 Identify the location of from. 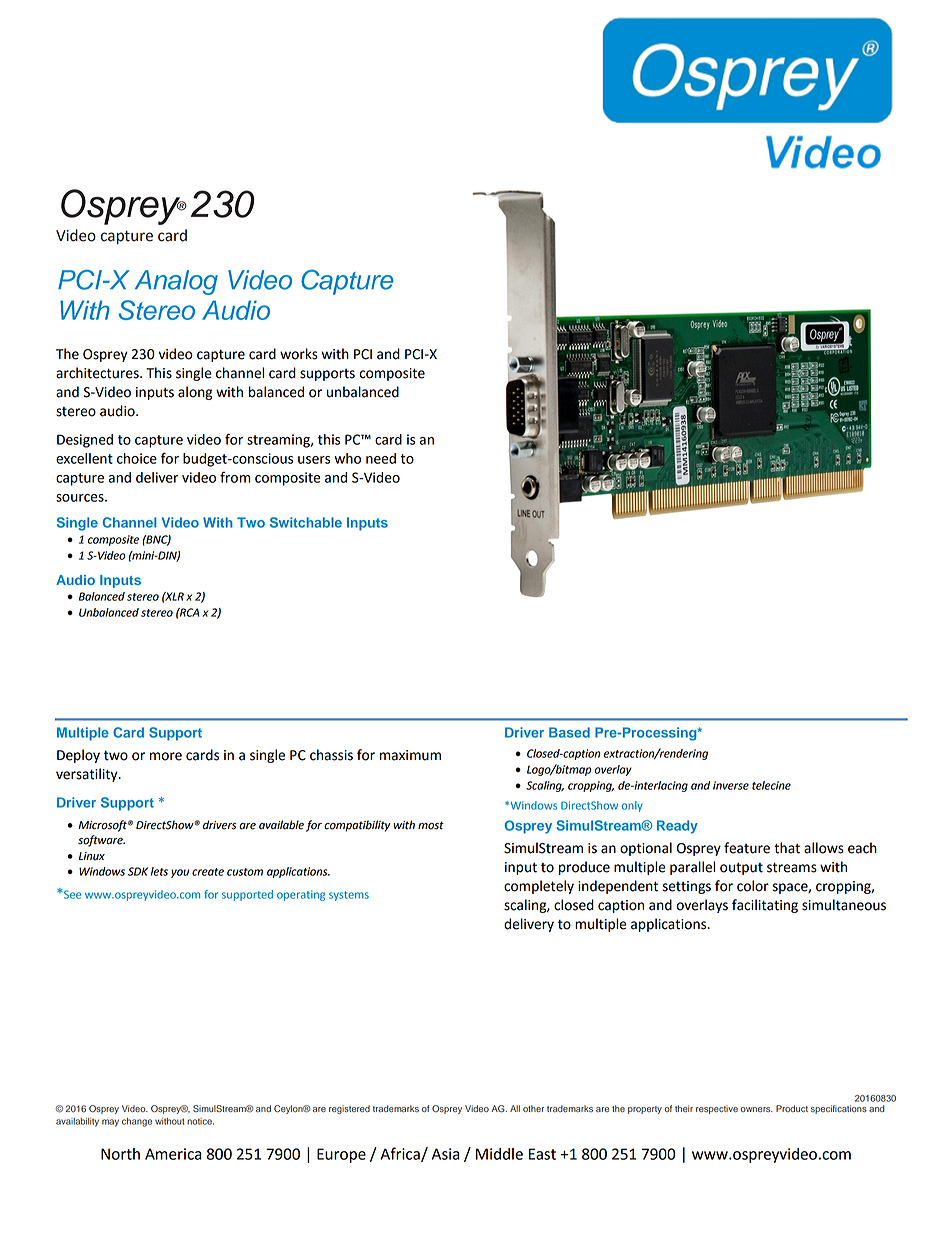
(235, 477).
